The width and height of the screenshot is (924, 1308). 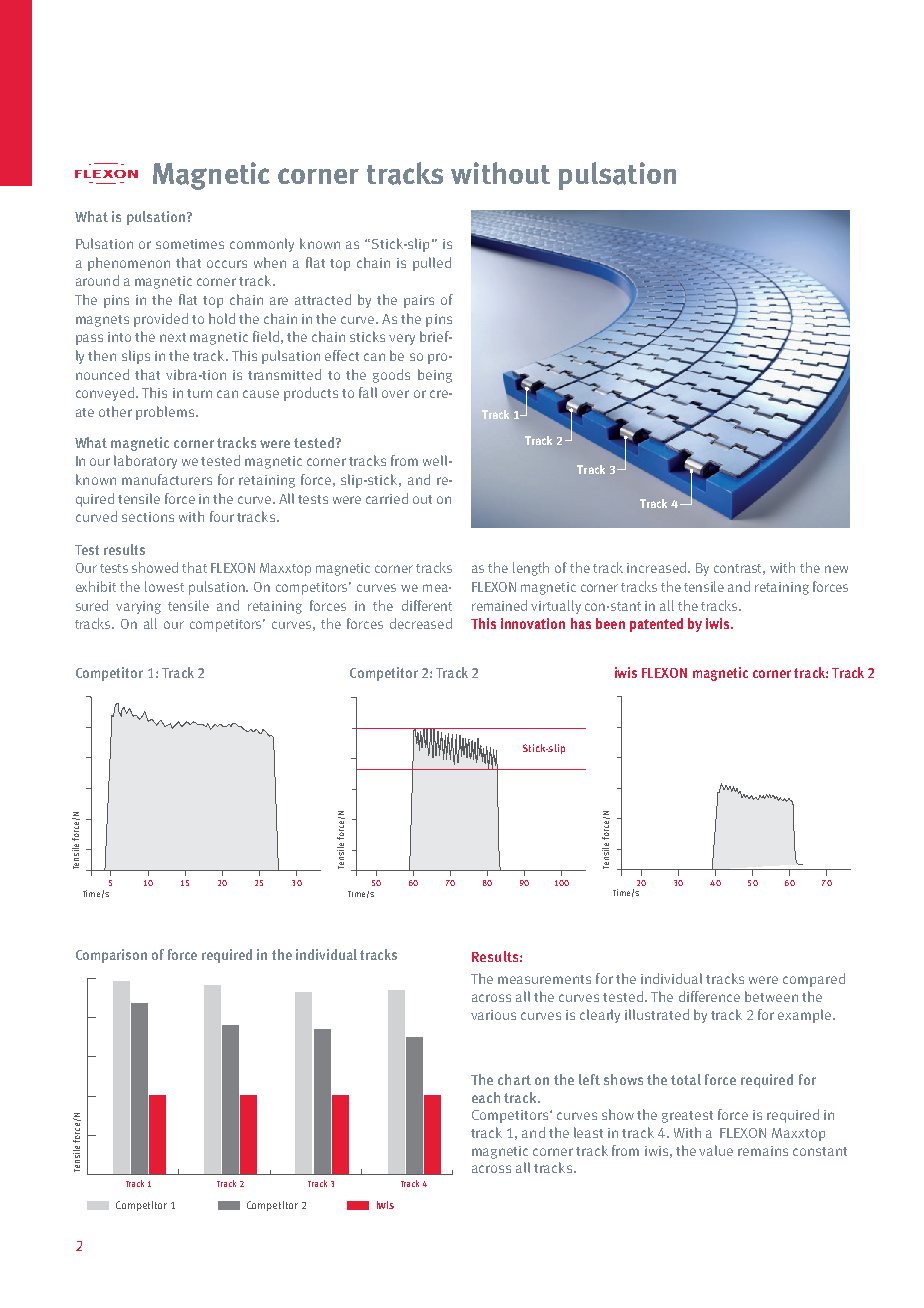 I want to click on each, so click(x=486, y=1097).
